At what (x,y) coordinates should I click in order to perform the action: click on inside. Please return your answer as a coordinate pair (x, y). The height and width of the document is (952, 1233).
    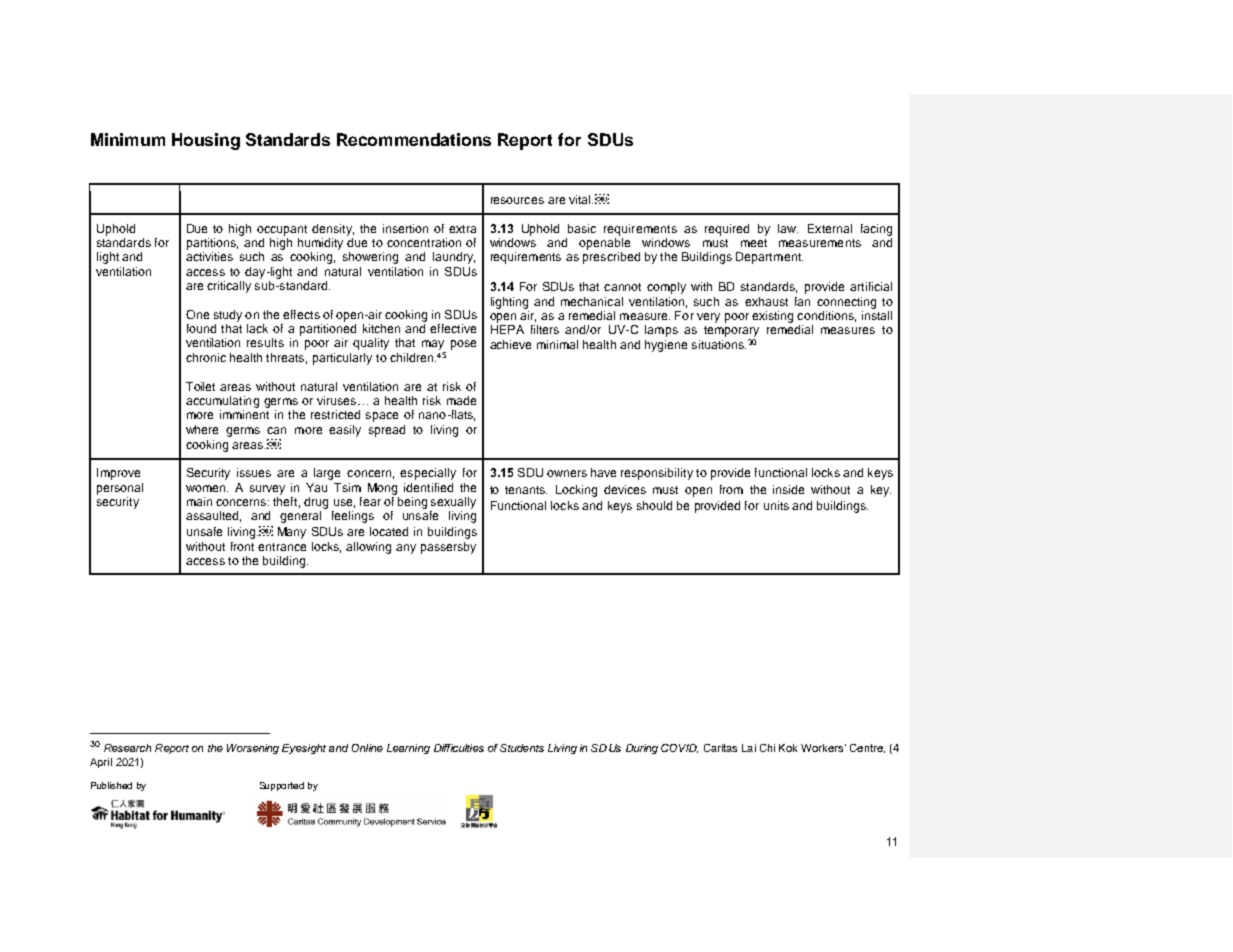
    Looking at the image, I should click on (788, 489).
